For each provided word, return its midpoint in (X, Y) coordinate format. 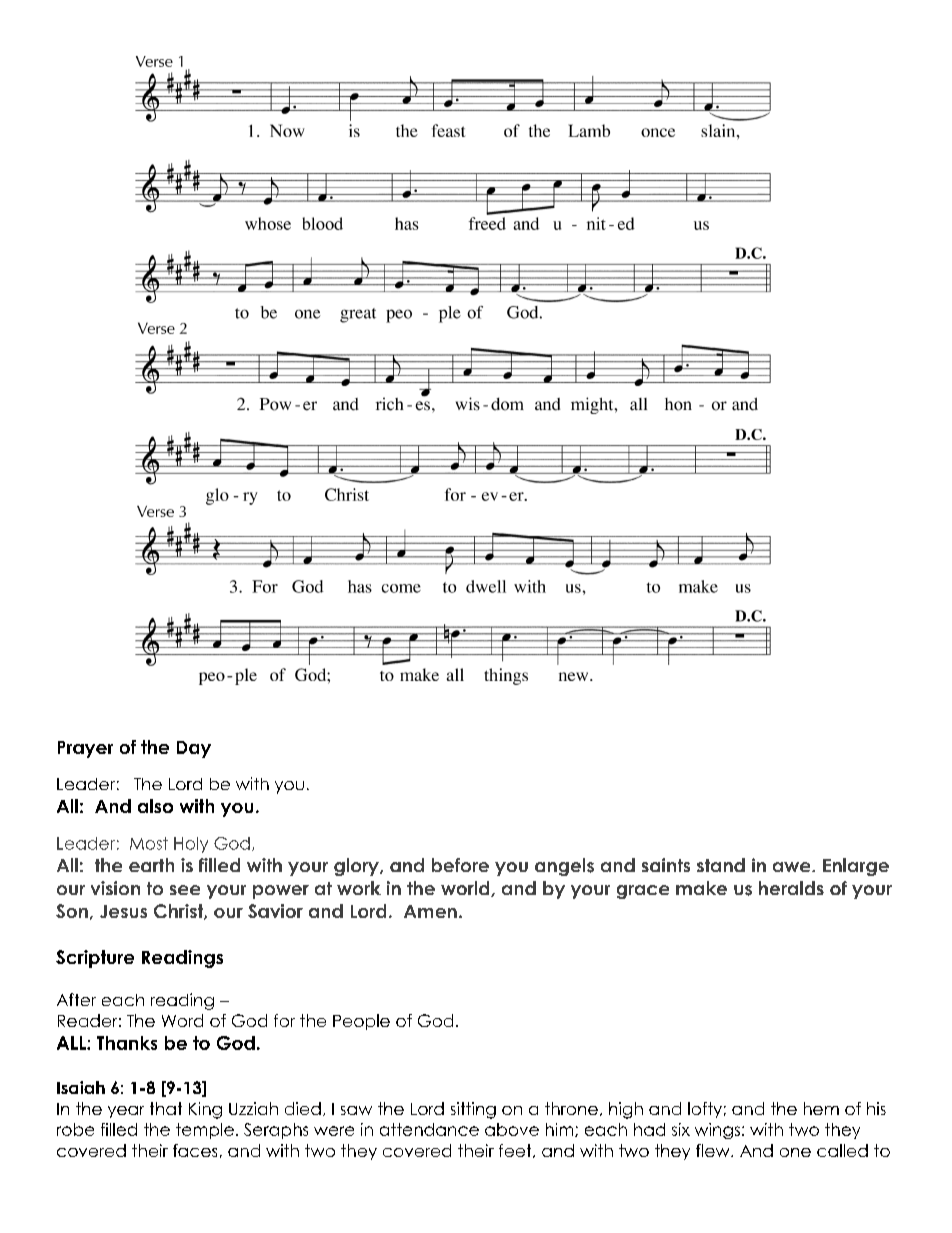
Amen (430, 911)
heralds (791, 888)
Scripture (95, 959)
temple (205, 1131)
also (155, 806)
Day (194, 749)
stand (721, 865)
